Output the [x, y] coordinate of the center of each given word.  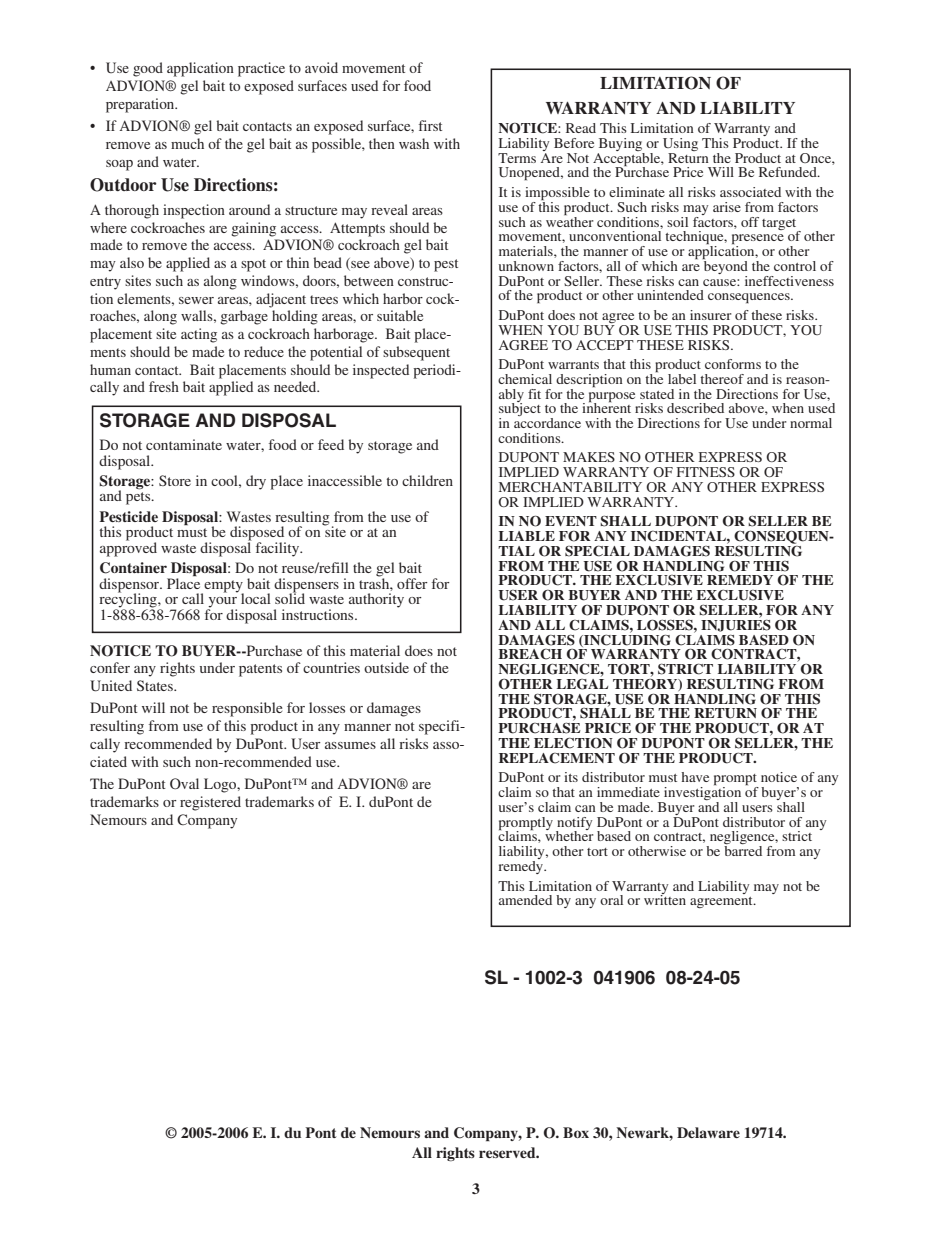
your [222, 603]
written [665, 899]
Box [576, 1132]
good [148, 69]
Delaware [708, 1132]
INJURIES [736, 624]
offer [412, 583]
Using [680, 146]
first [430, 125]
